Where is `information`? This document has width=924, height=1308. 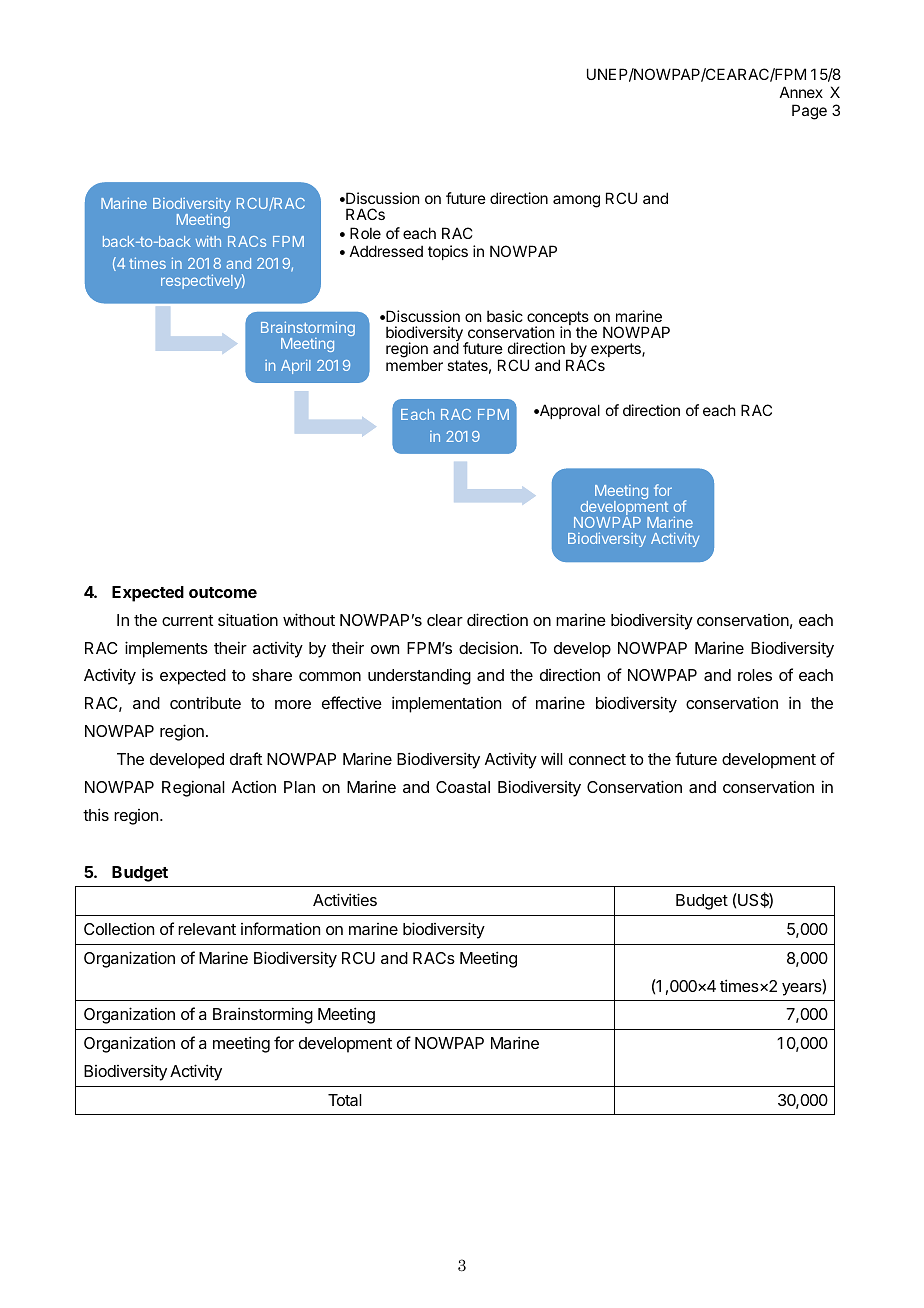 information is located at coordinates (280, 928).
